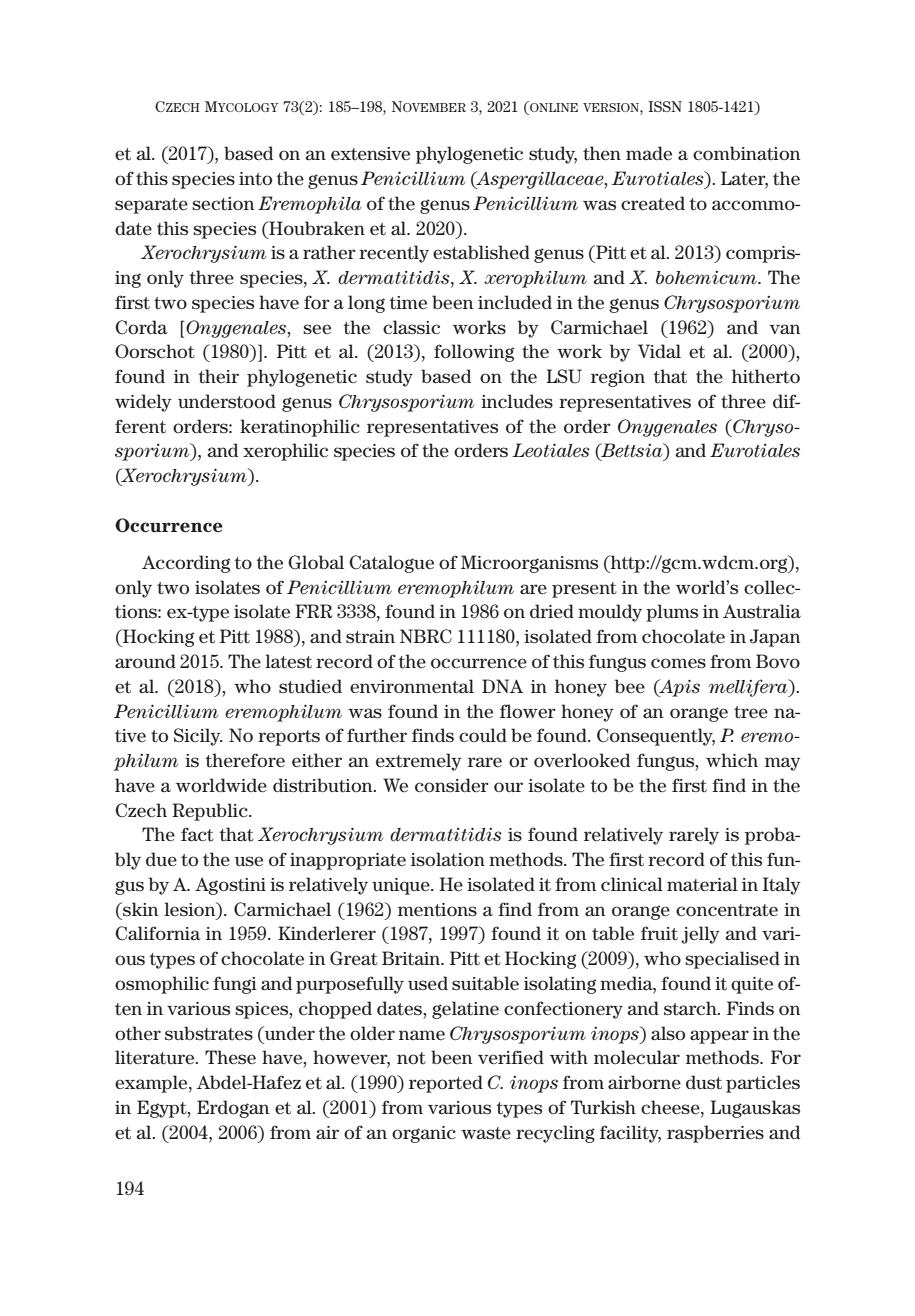 The width and height of the screenshot is (915, 1316). What do you see at coordinates (746, 153) in the screenshot?
I see `combination` at bounding box center [746, 153].
